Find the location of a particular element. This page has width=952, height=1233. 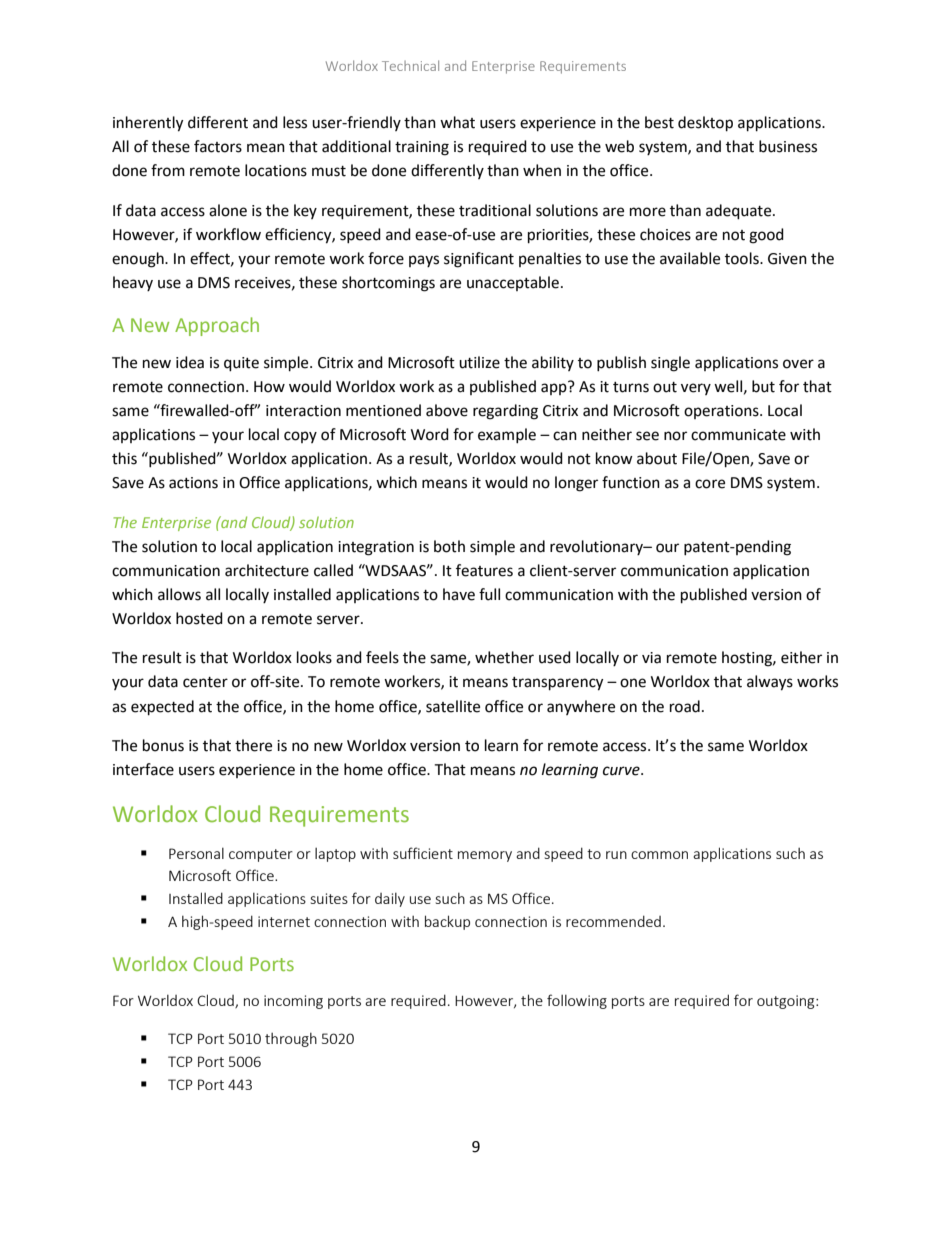

significant is located at coordinates (479, 260).
